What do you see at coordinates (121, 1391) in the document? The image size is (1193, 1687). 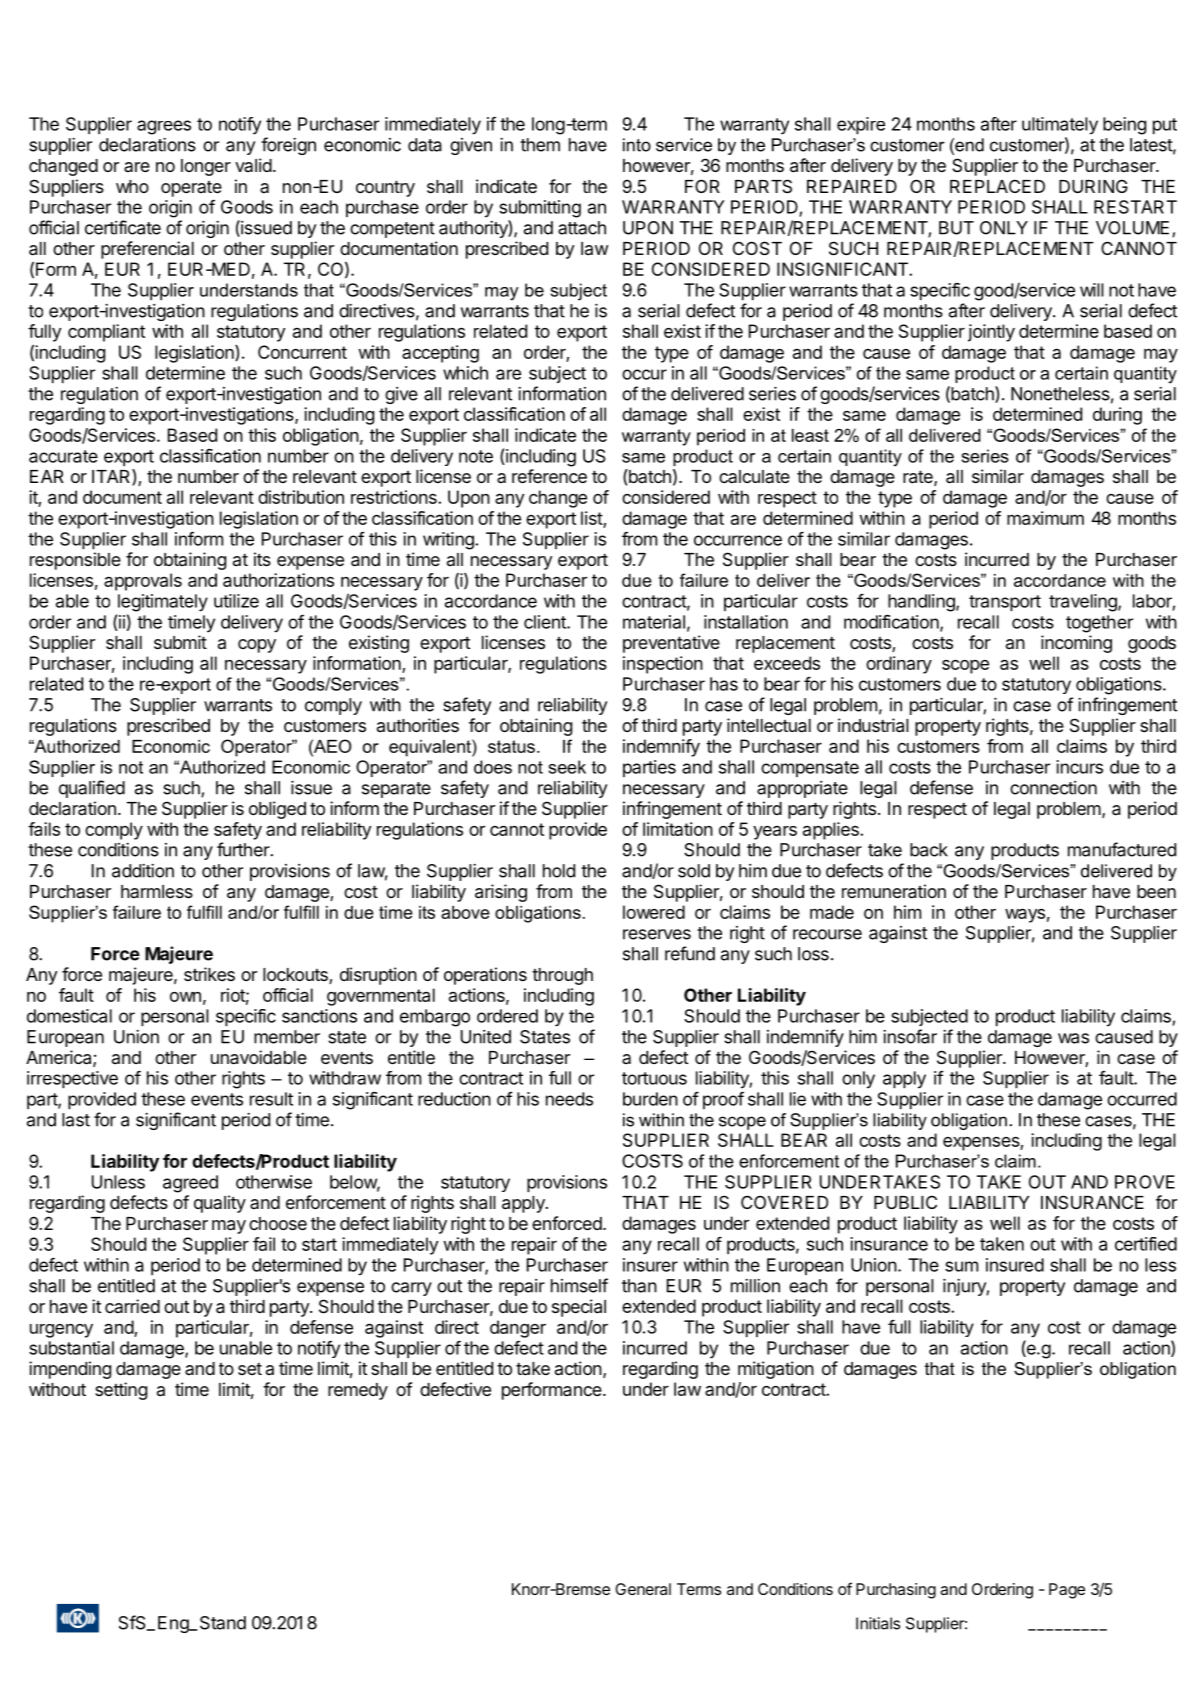 I see `setting` at bounding box center [121, 1391].
